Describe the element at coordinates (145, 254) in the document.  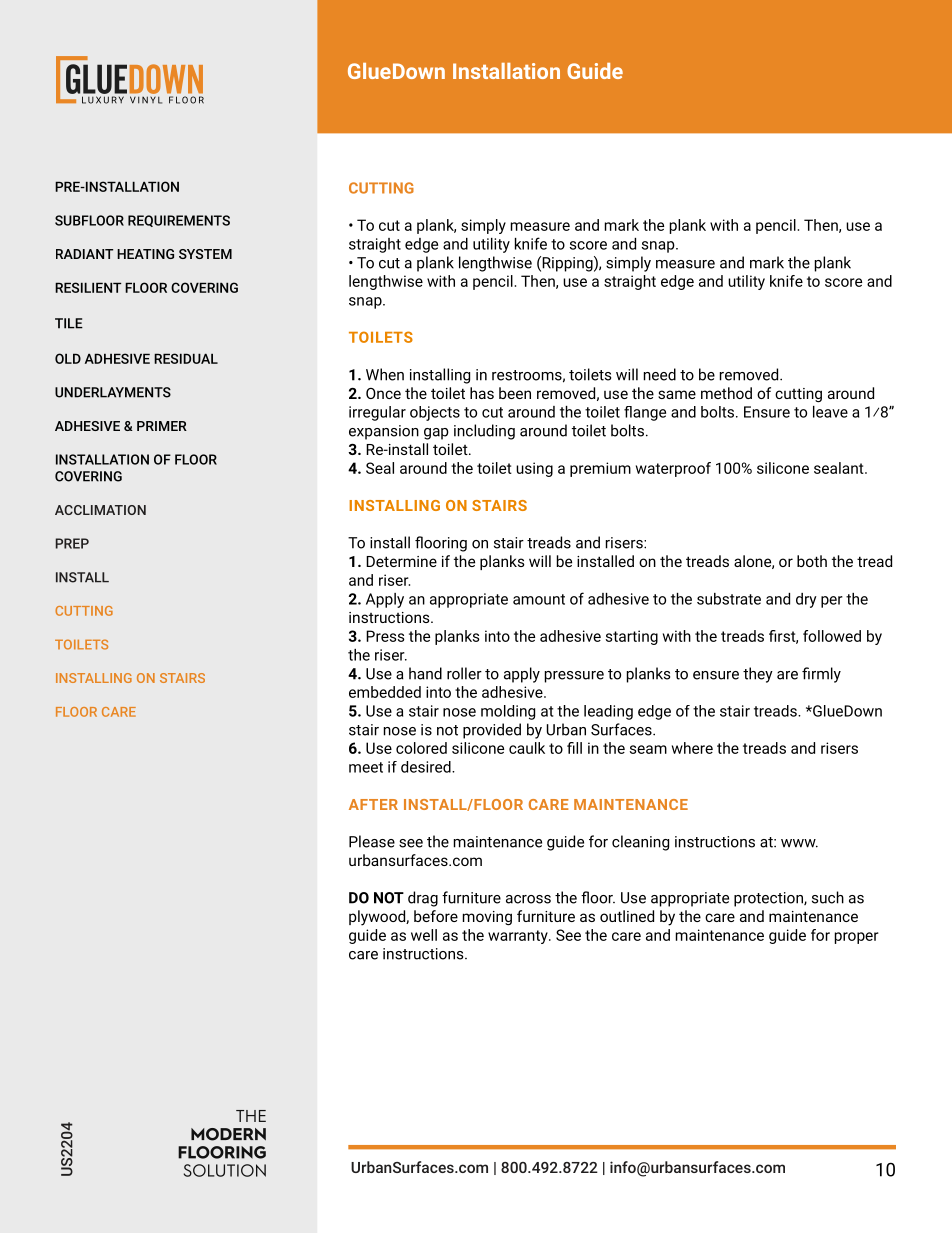
I see `HEATING` at that location.
